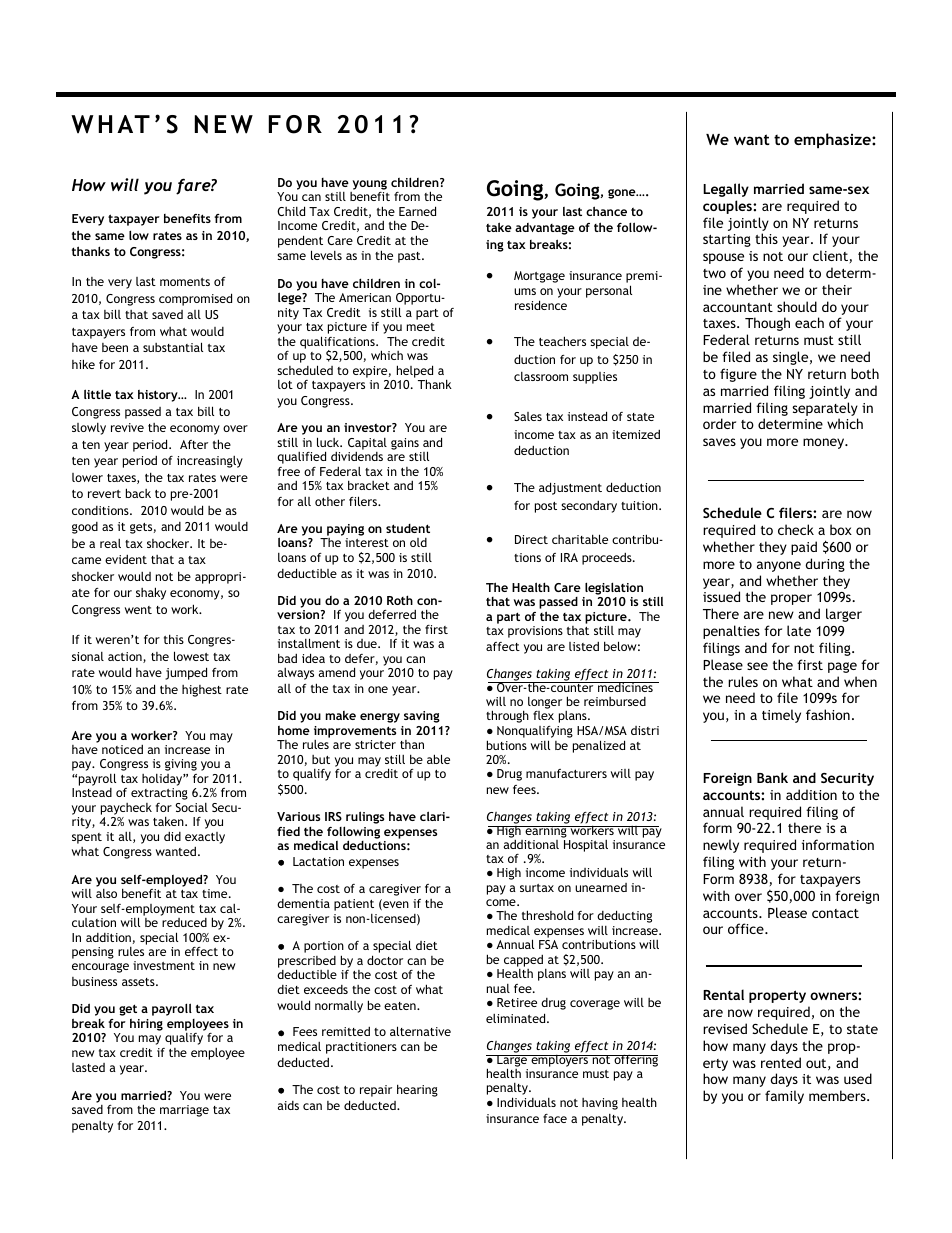 The width and height of the page is (952, 1233). Describe the element at coordinates (545, 229) in the page. I see `advantage` at that location.
